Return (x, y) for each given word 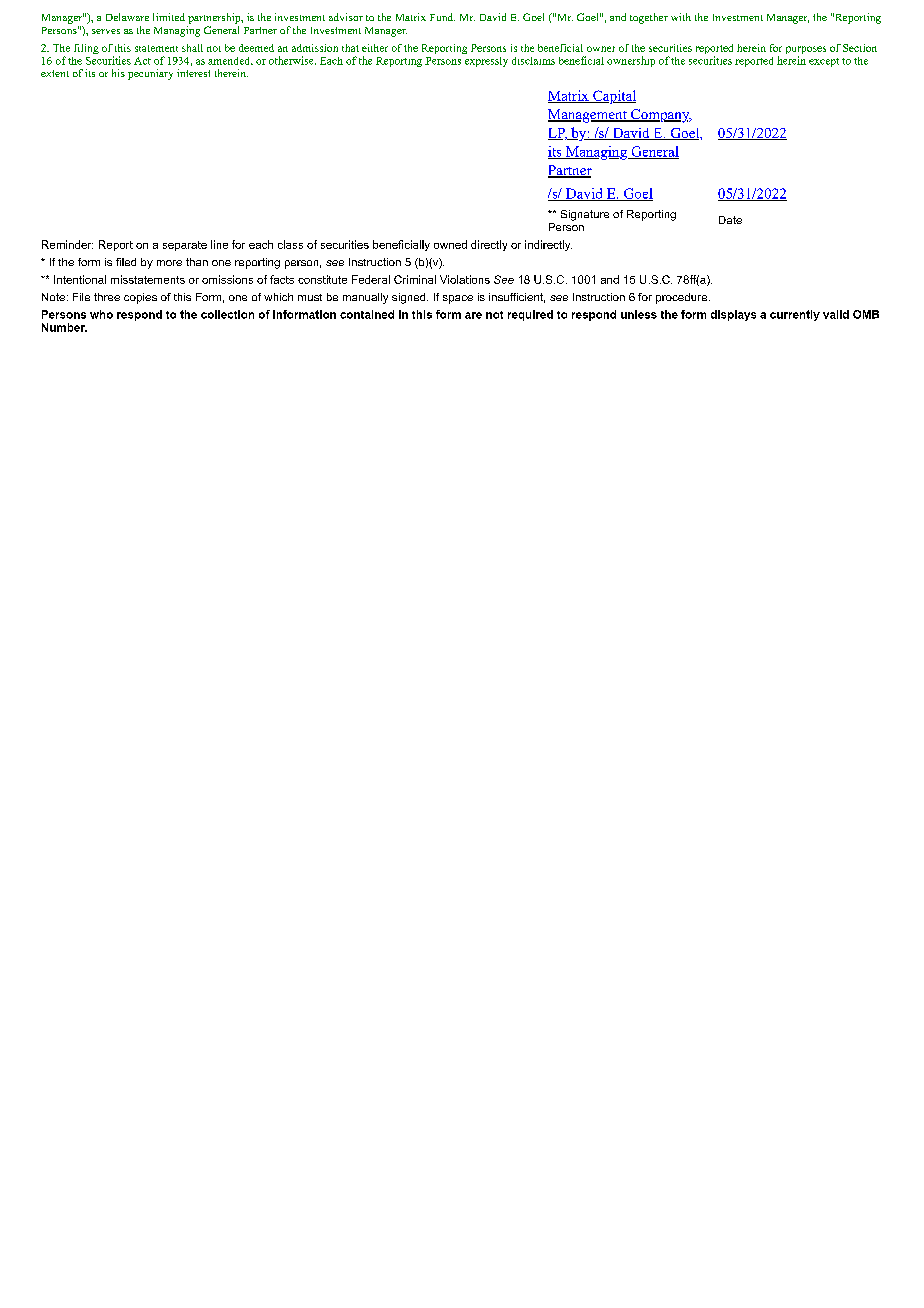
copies (140, 298)
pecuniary (150, 74)
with (681, 17)
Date (730, 220)
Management (588, 116)
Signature (585, 215)
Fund (442, 17)
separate (185, 246)
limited (169, 17)
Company (660, 116)
